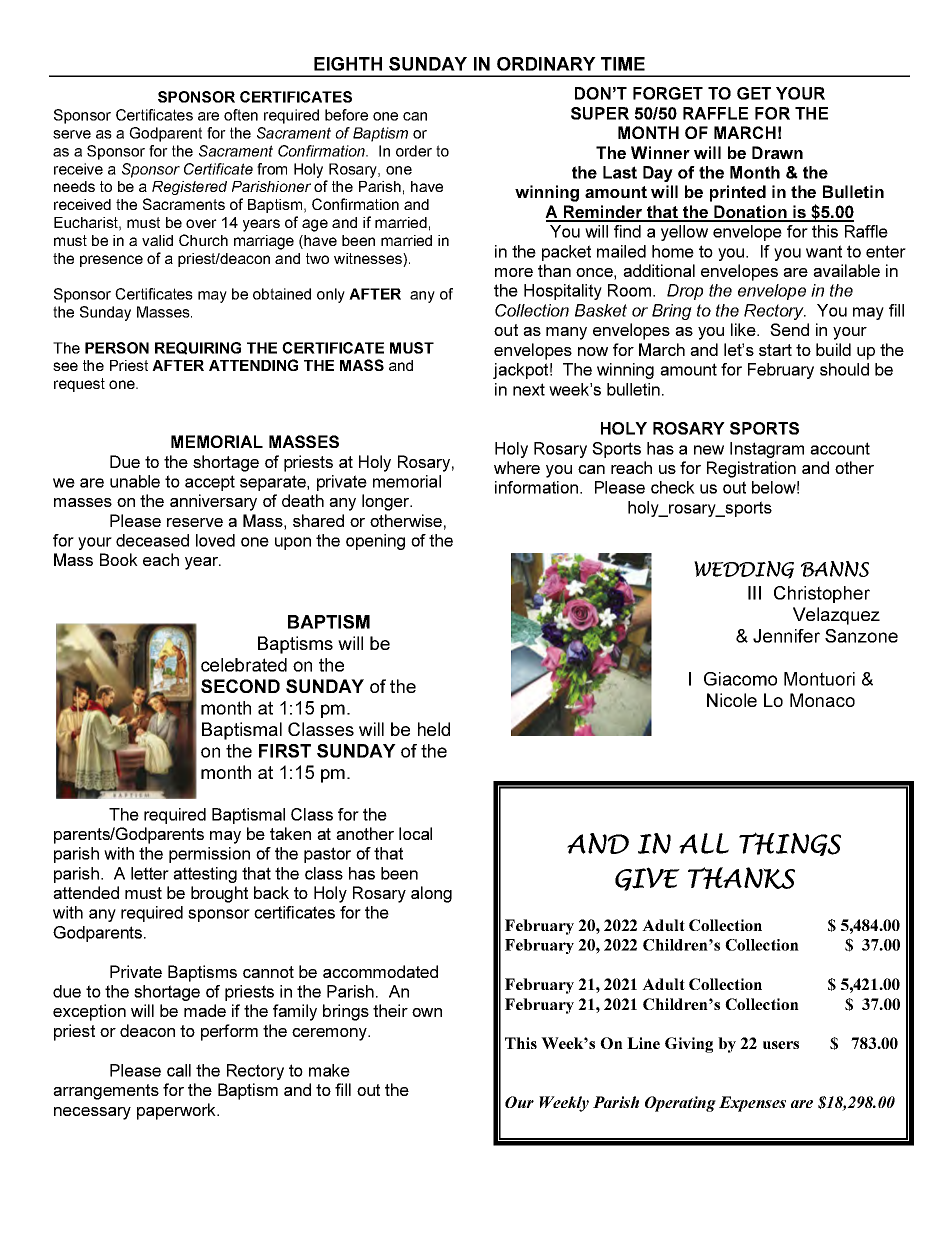 The height and width of the screenshot is (1233, 952). Describe the element at coordinates (529, 389) in the screenshot. I see `next` at that location.
